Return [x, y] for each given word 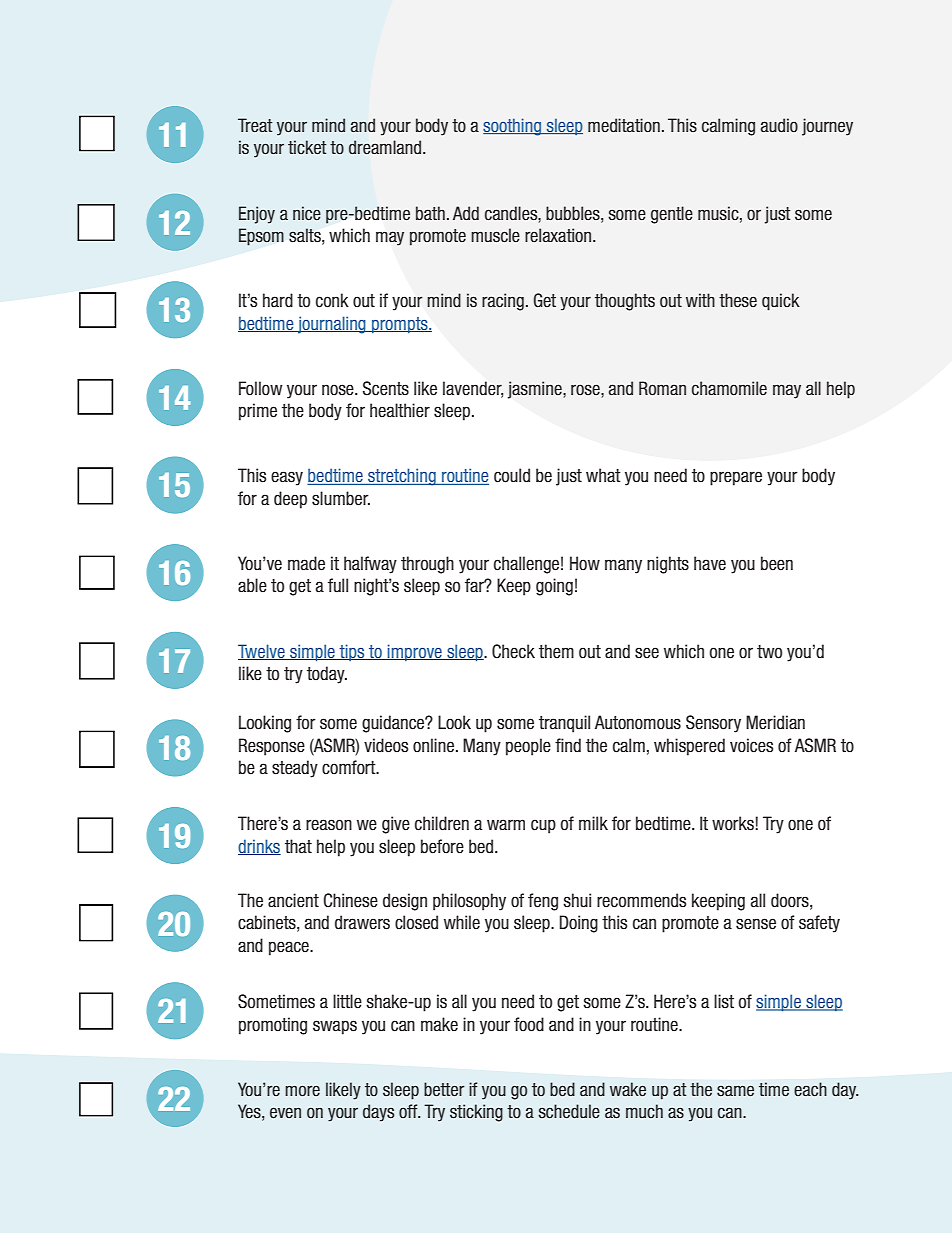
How [585, 563]
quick [781, 302]
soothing [513, 127]
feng [543, 902]
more [302, 1091]
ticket [307, 147]
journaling [332, 325]
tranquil [564, 724]
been [777, 563]
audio [779, 125]
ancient [293, 900]
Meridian [775, 722]
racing [503, 302]
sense [756, 924]
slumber [341, 498]
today [327, 675]
